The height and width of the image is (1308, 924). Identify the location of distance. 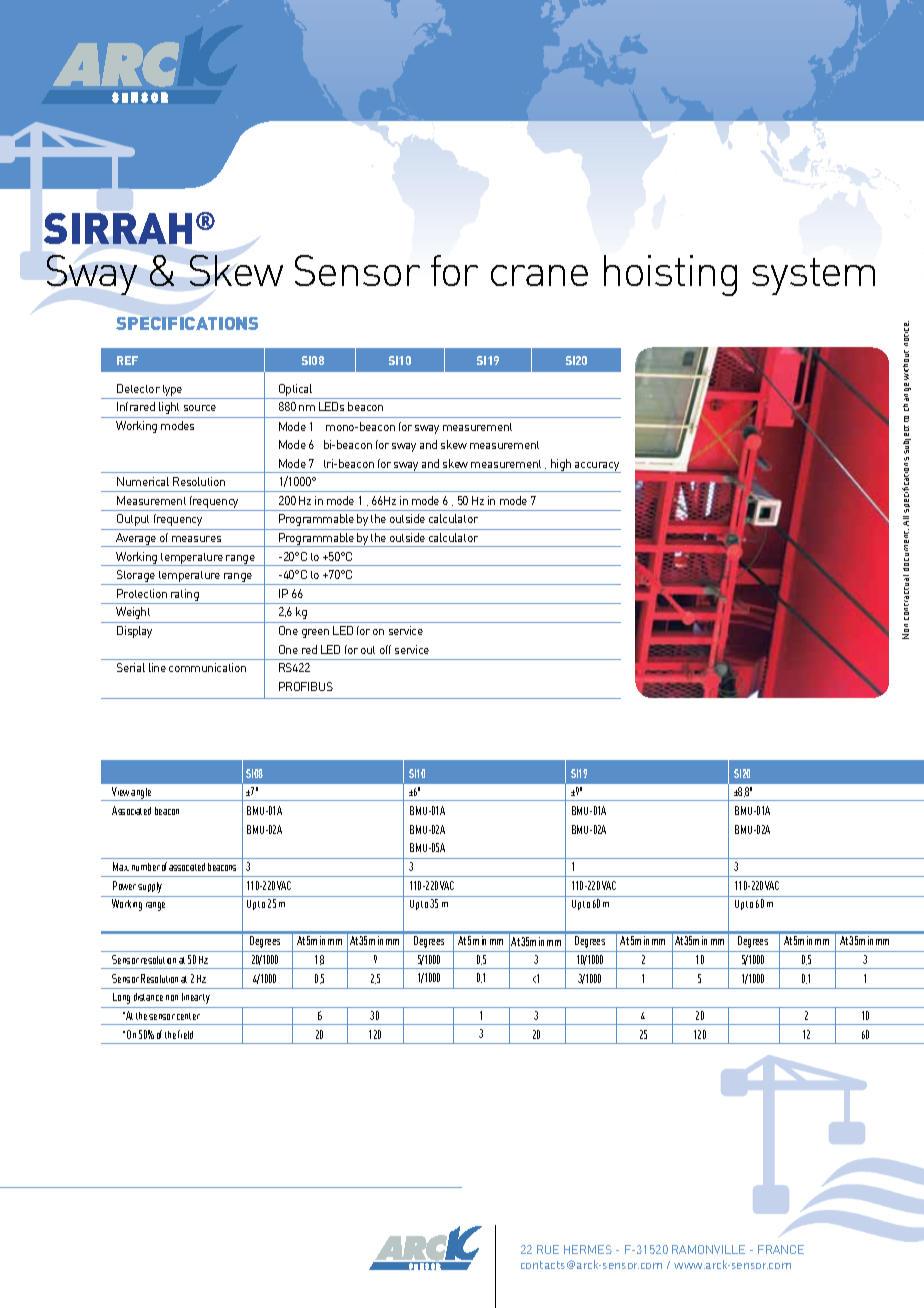
(148, 997).
